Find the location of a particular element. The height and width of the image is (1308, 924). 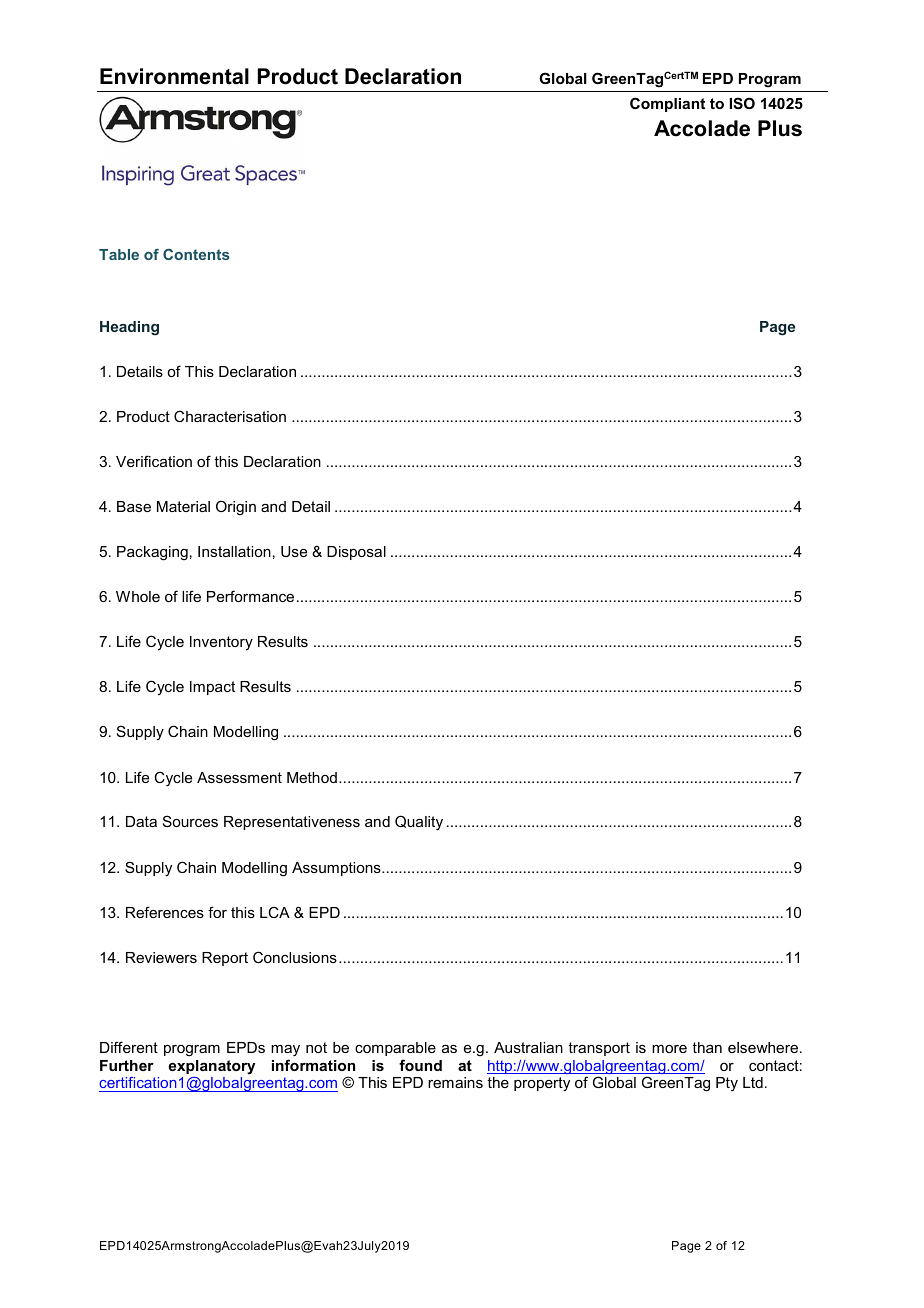

ISO is located at coordinates (742, 103).
